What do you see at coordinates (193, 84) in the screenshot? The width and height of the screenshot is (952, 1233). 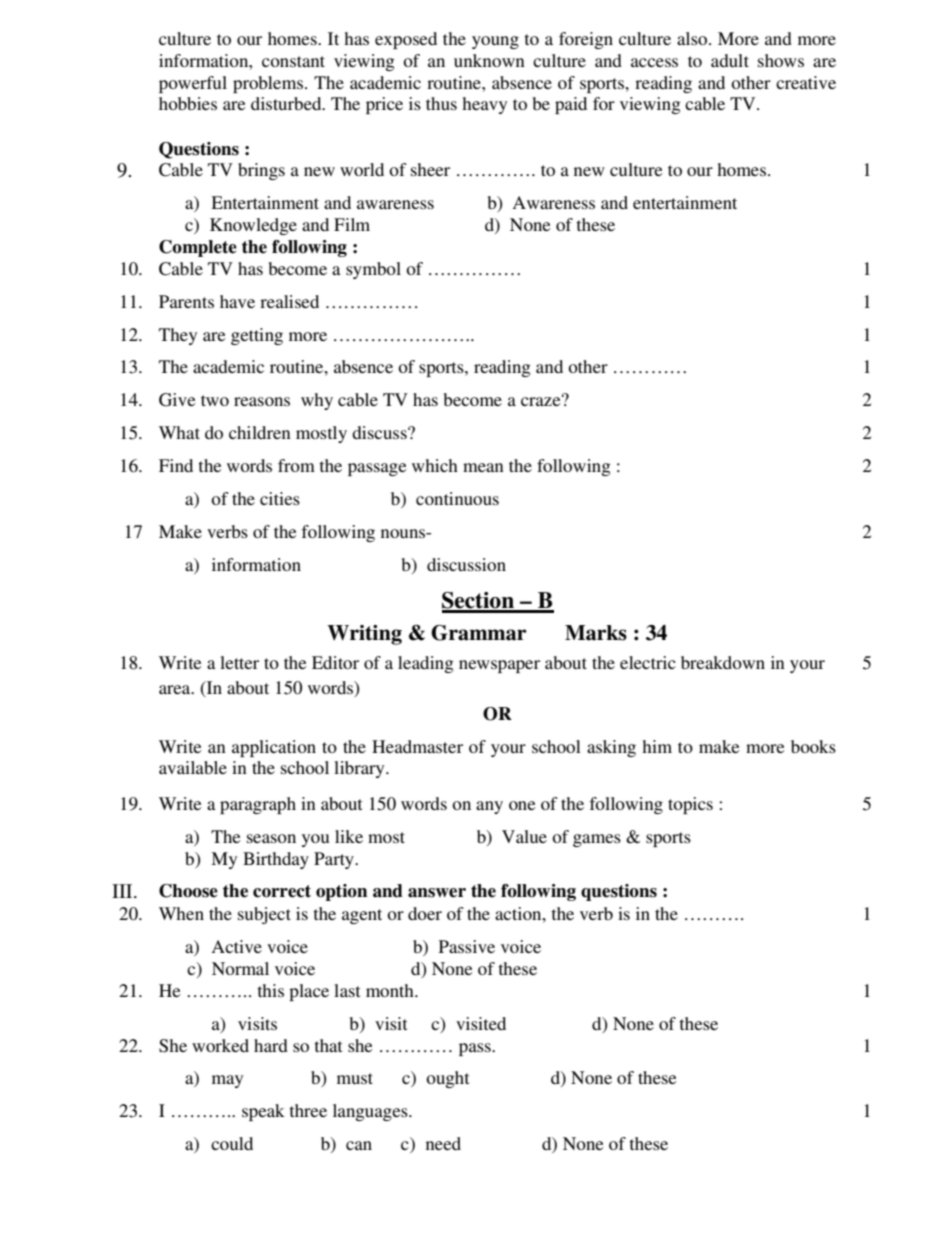 I see `powerful` at bounding box center [193, 84].
